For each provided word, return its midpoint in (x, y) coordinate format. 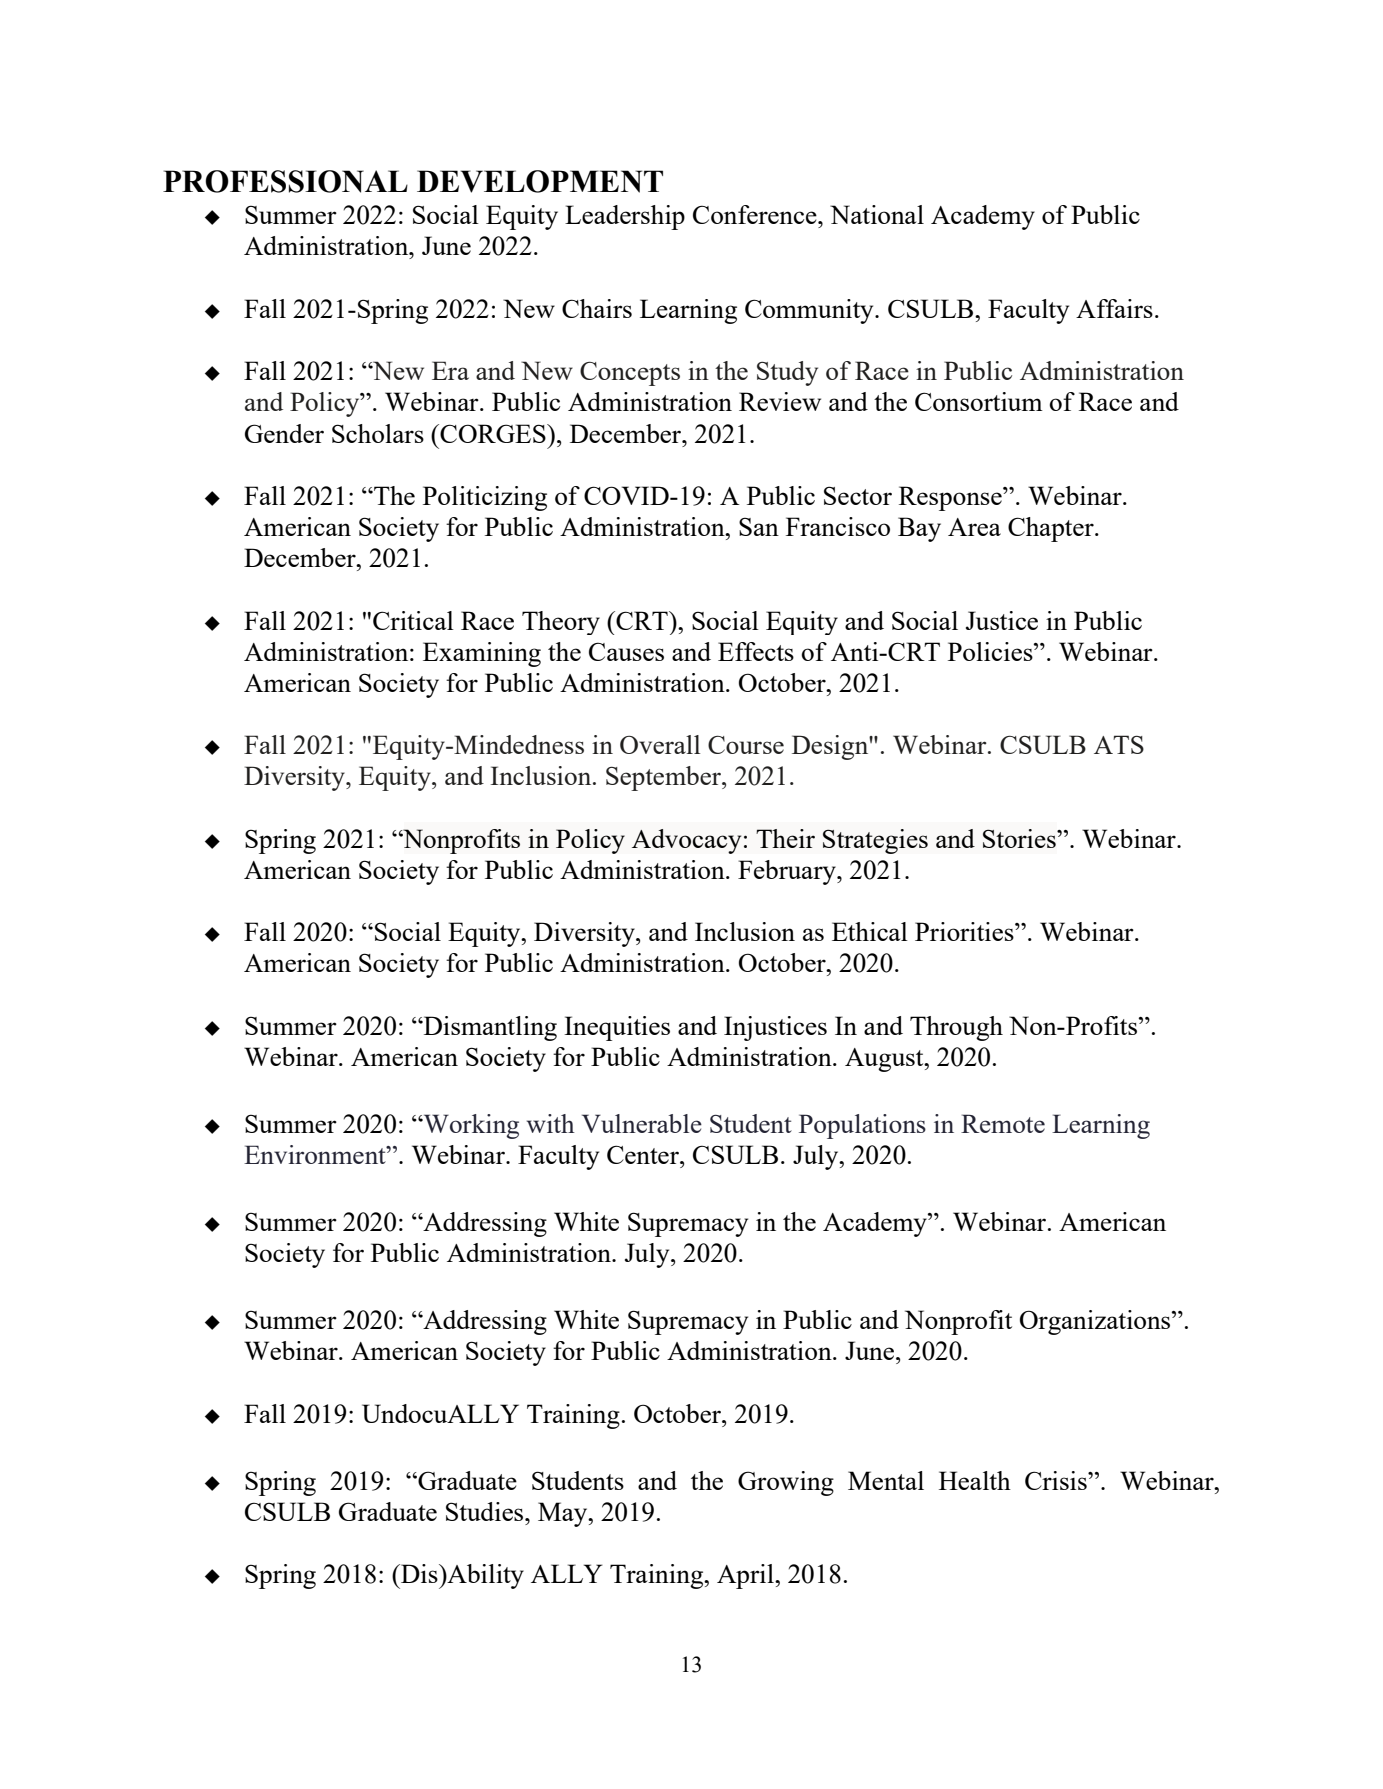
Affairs (1114, 308)
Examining (482, 654)
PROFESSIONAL (285, 181)
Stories (1020, 838)
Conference (756, 214)
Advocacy (686, 841)
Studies (486, 1511)
